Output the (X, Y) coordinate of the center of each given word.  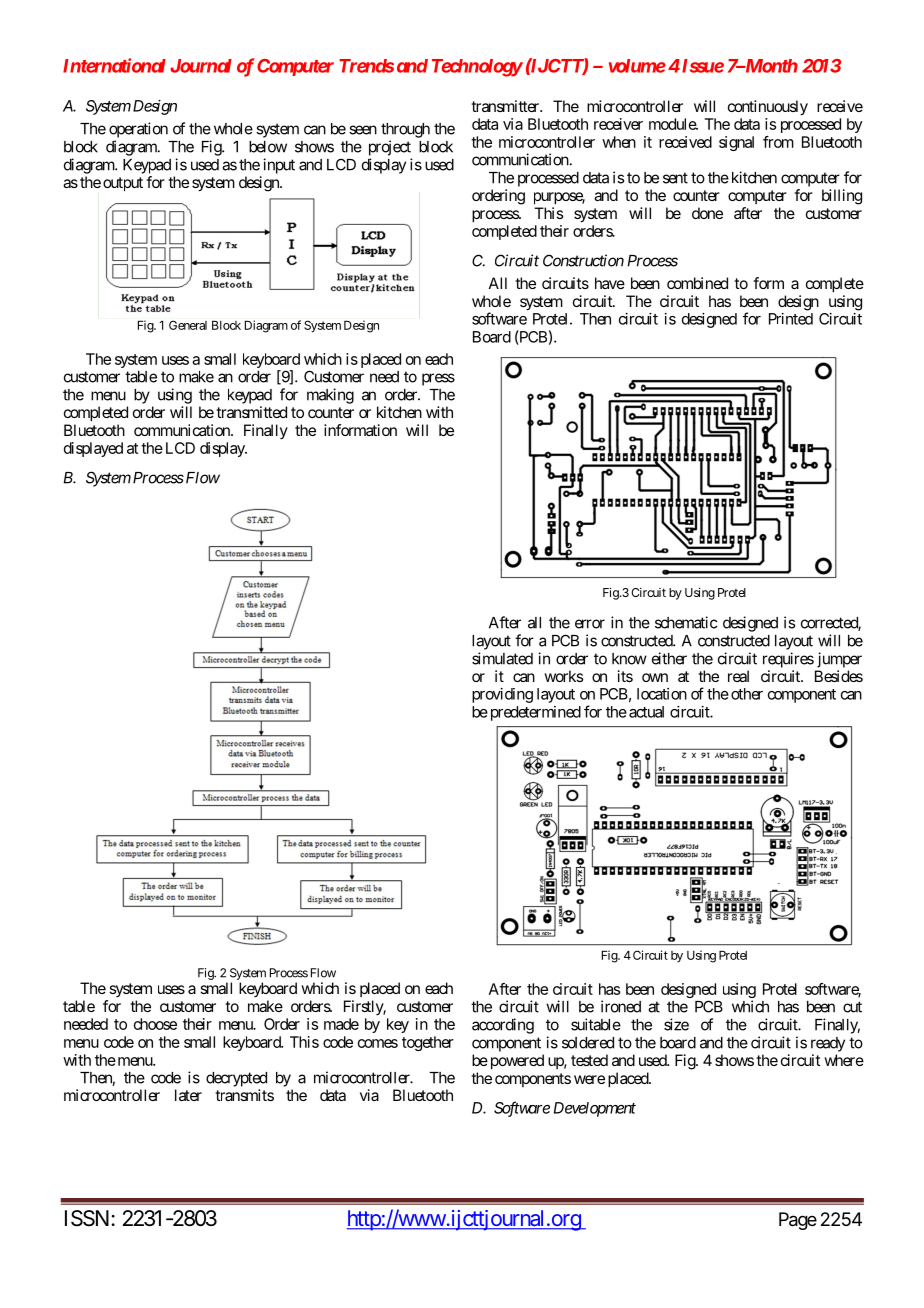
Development (595, 1109)
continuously (768, 108)
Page (798, 1221)
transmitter (506, 106)
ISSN (87, 1218)
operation (138, 130)
